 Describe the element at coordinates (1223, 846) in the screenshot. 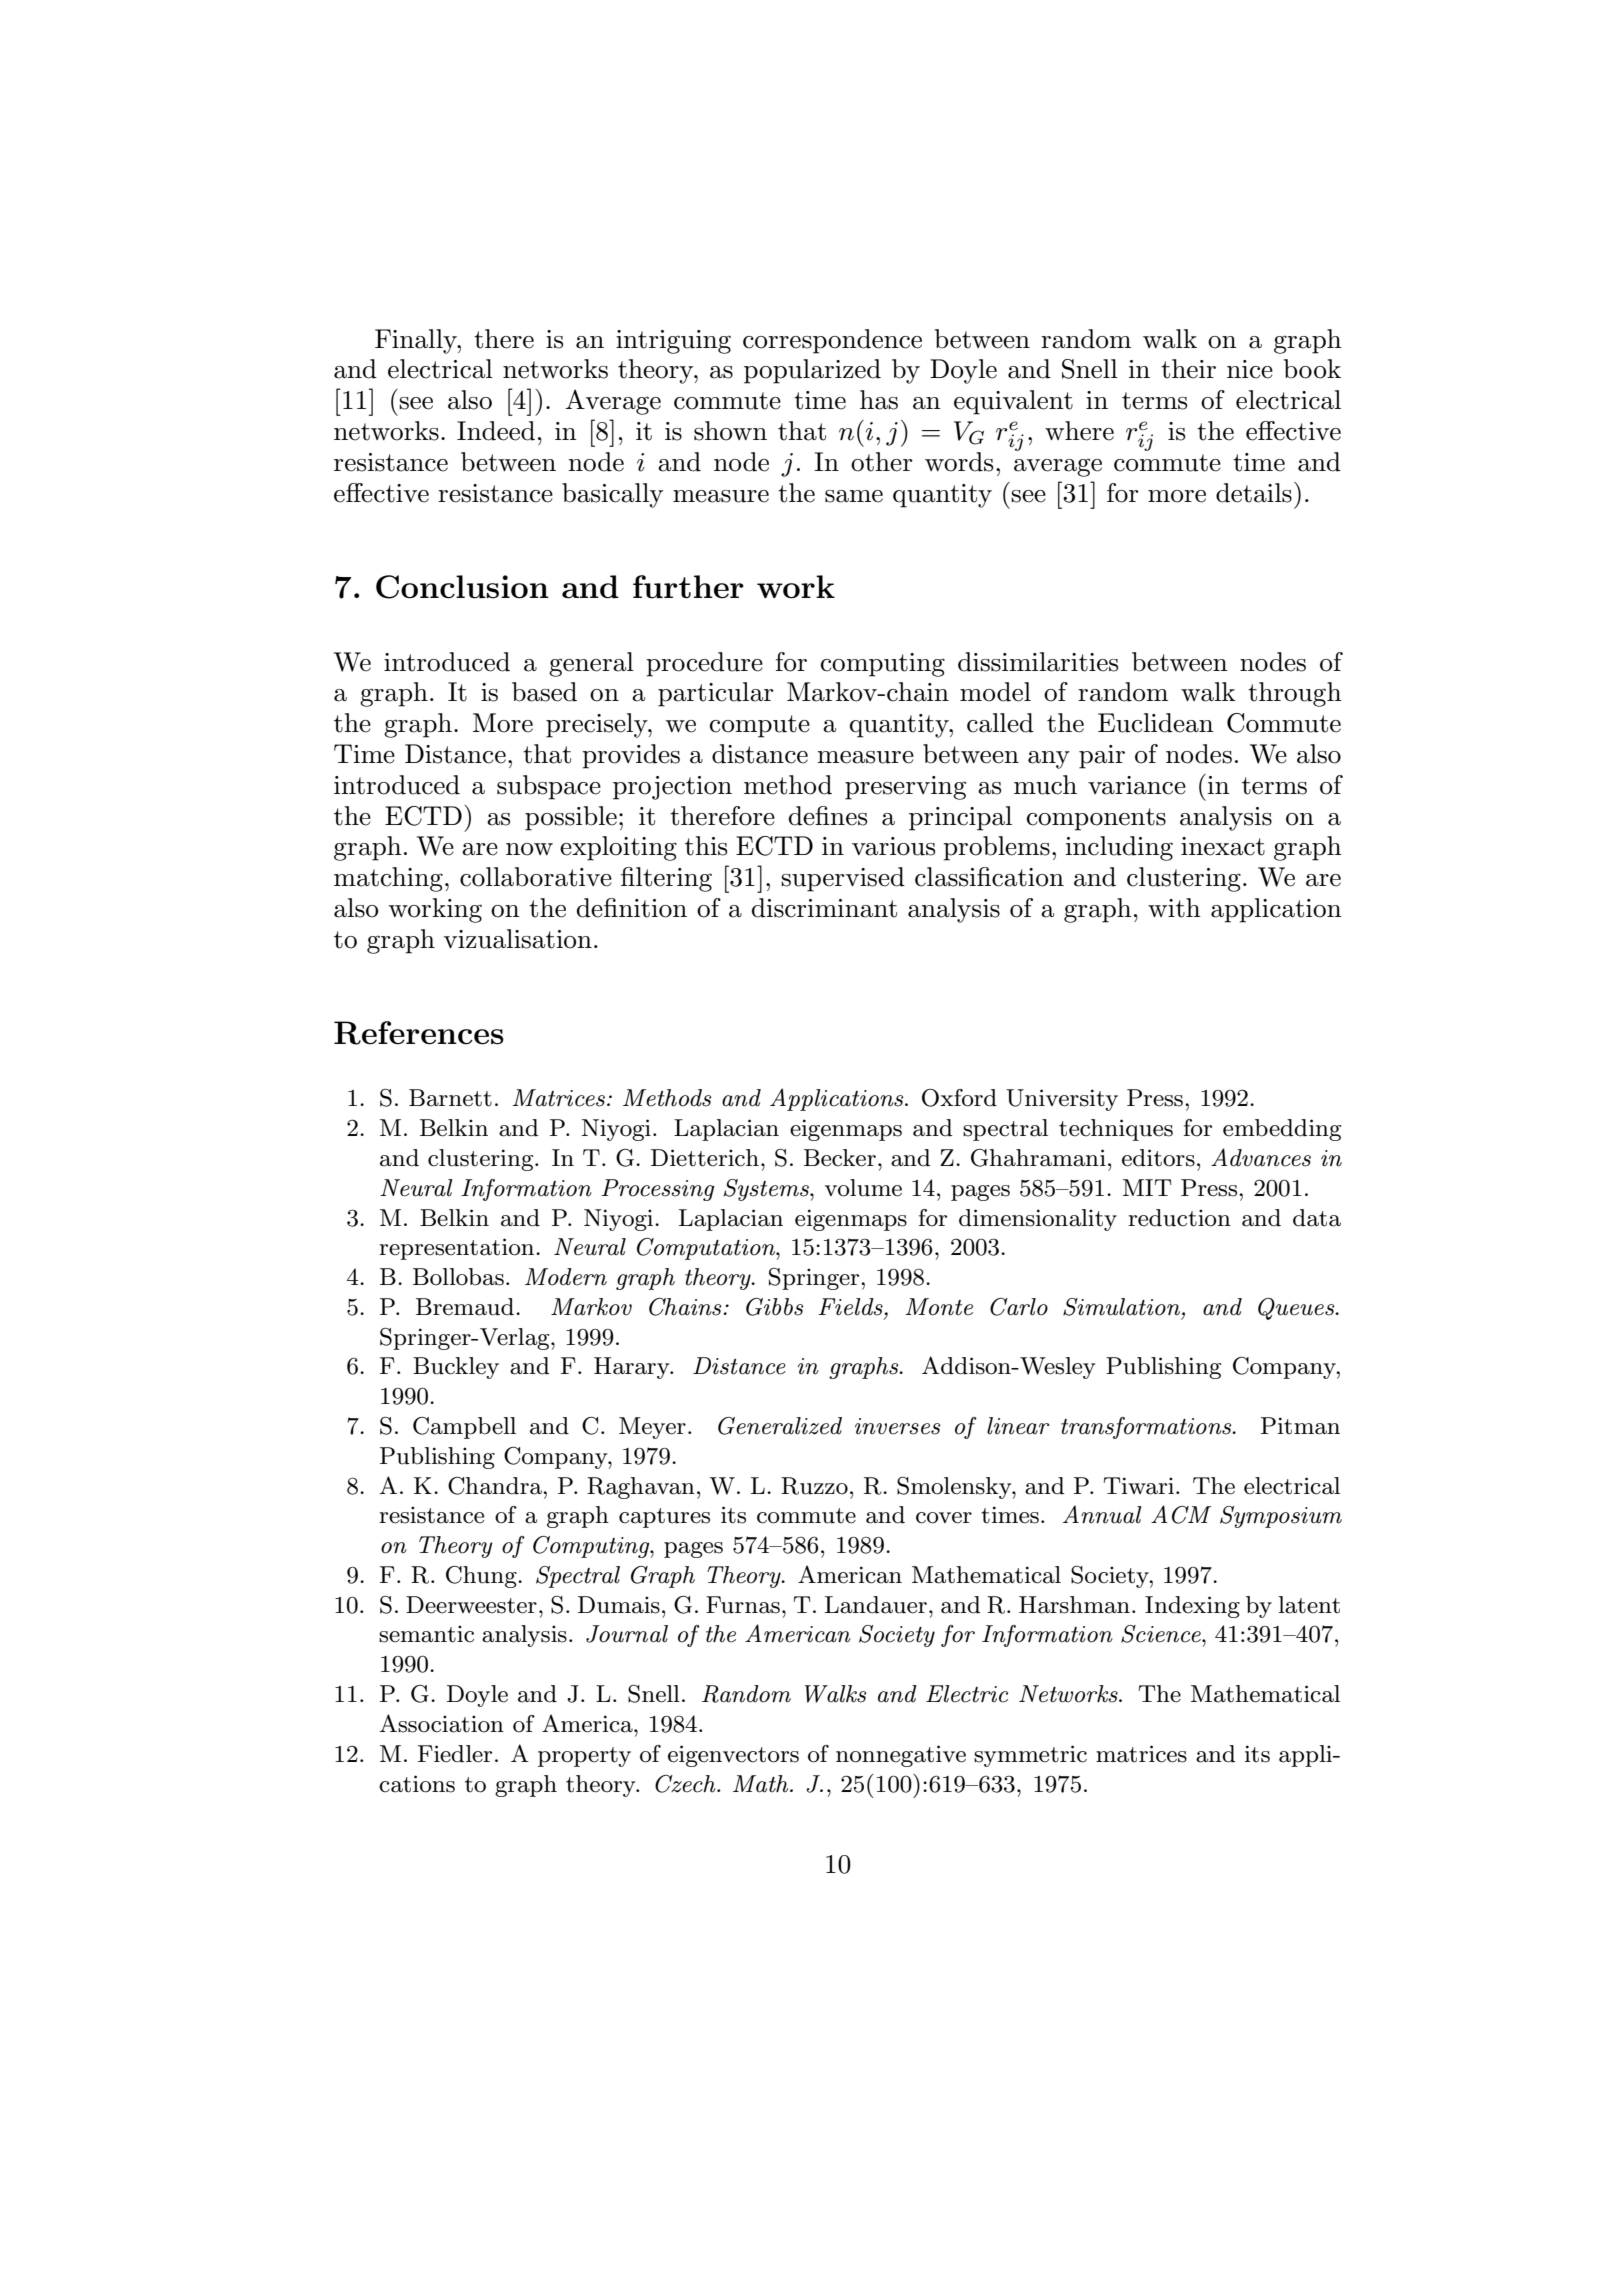

I see `inexact` at that location.
